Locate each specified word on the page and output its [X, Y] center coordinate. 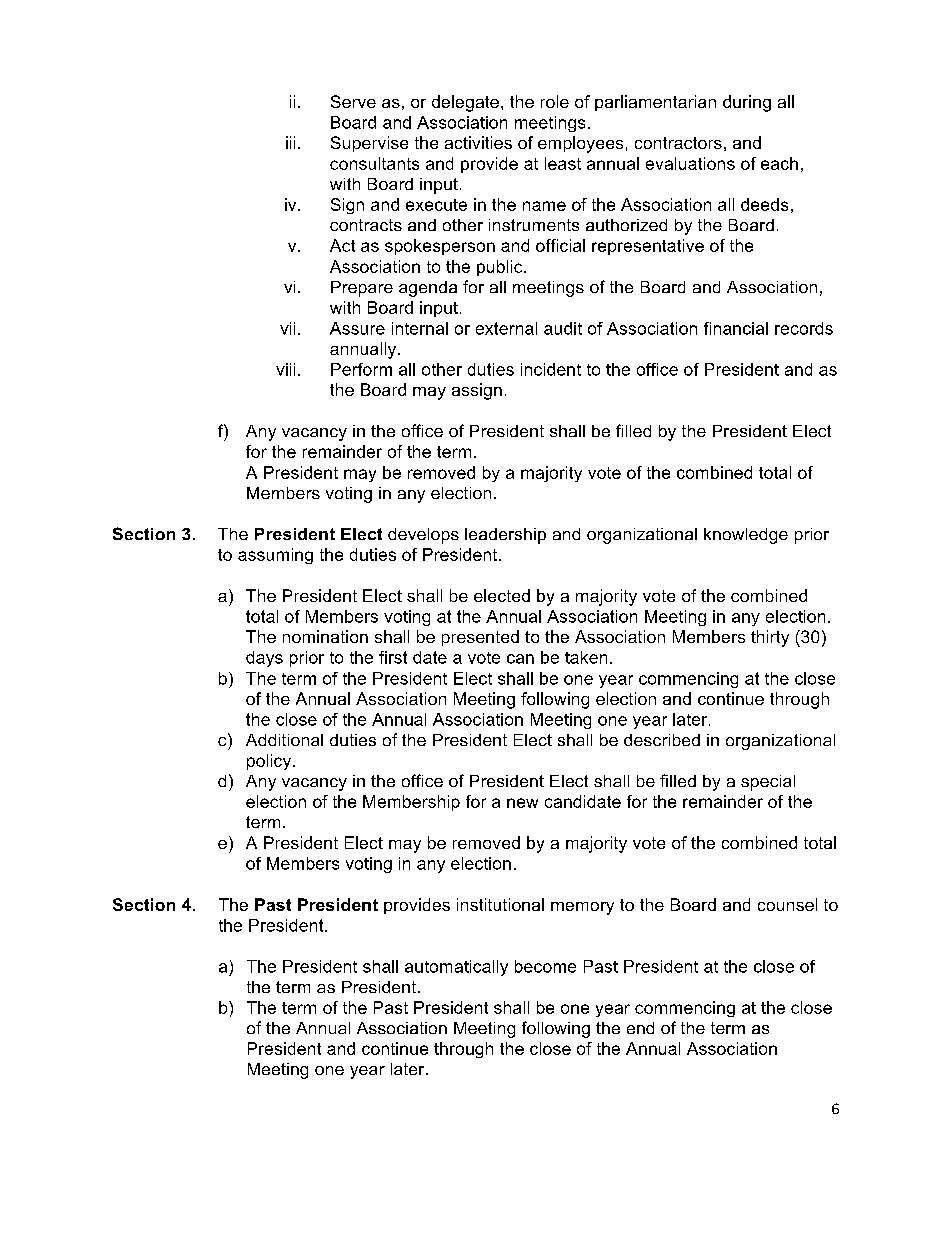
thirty [770, 638]
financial [736, 328]
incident [551, 369]
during [747, 103]
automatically [456, 968]
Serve [353, 101]
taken [586, 657]
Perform [361, 369]
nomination [325, 636]
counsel [787, 904]
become [545, 966]
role [555, 101]
